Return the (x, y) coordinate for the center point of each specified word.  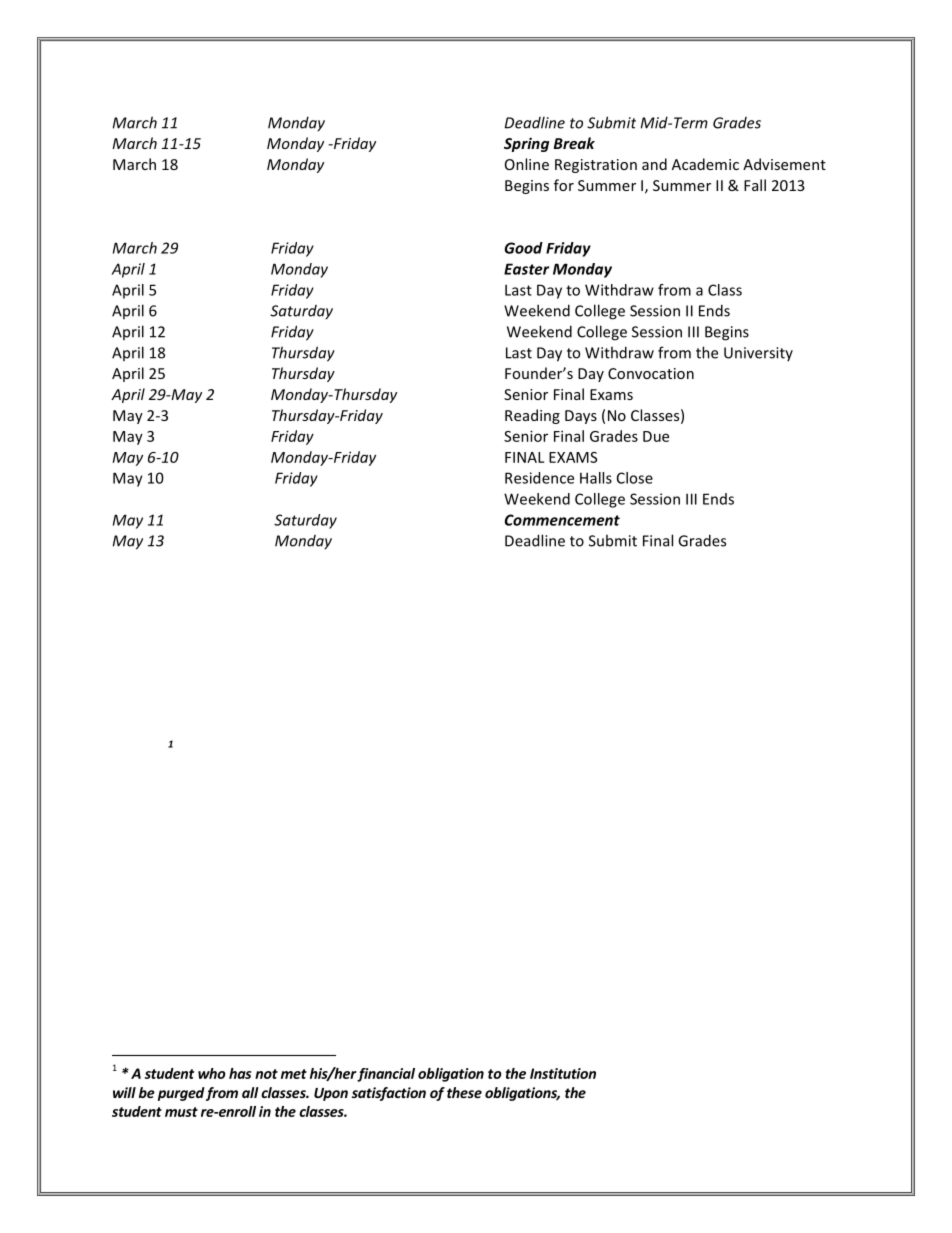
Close (635, 478)
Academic (705, 164)
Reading (532, 416)
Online (527, 164)
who (211, 1073)
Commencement (562, 520)
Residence (539, 478)
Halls (596, 478)
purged (181, 1094)
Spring (526, 144)
